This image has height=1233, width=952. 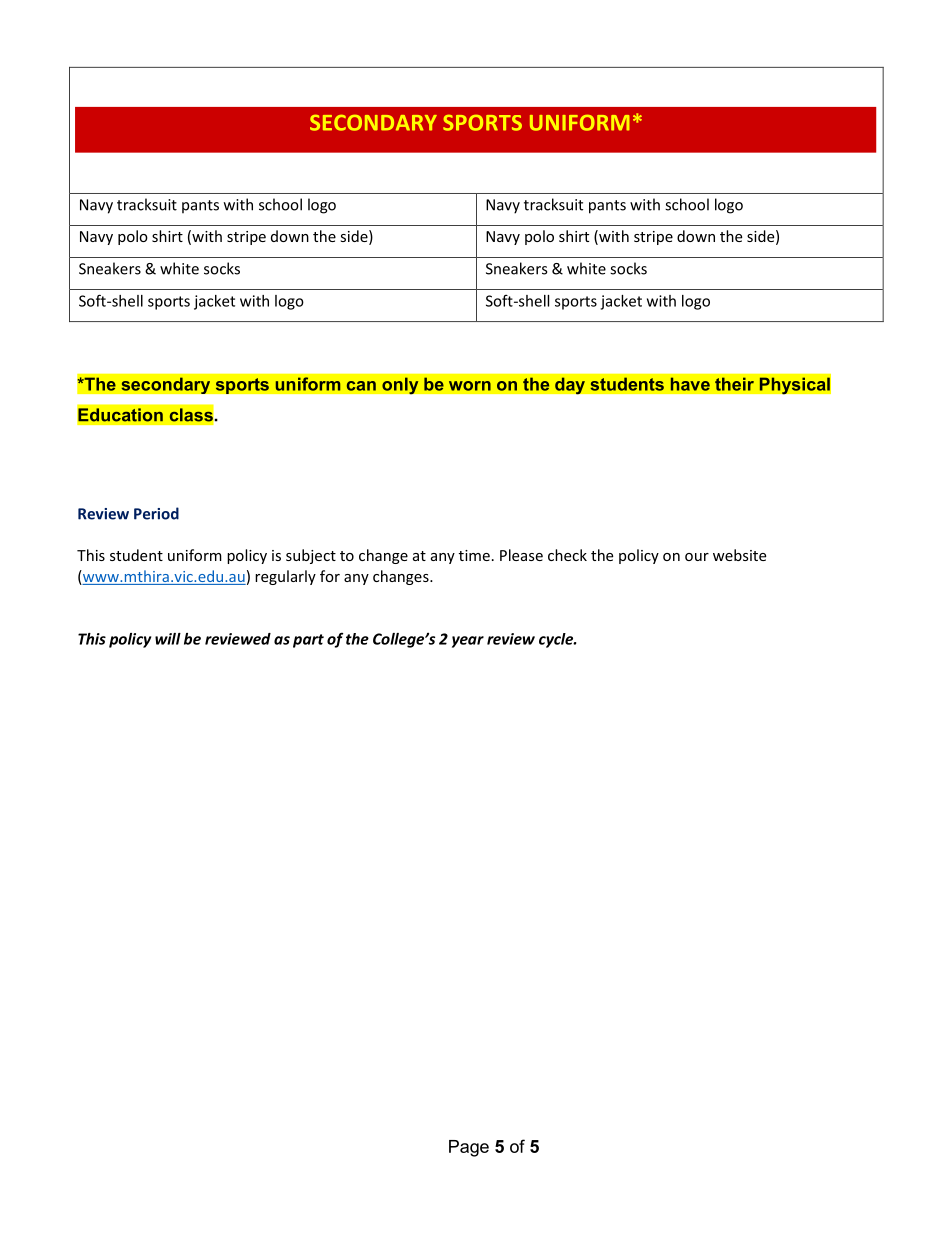 I want to click on time, so click(x=474, y=555).
